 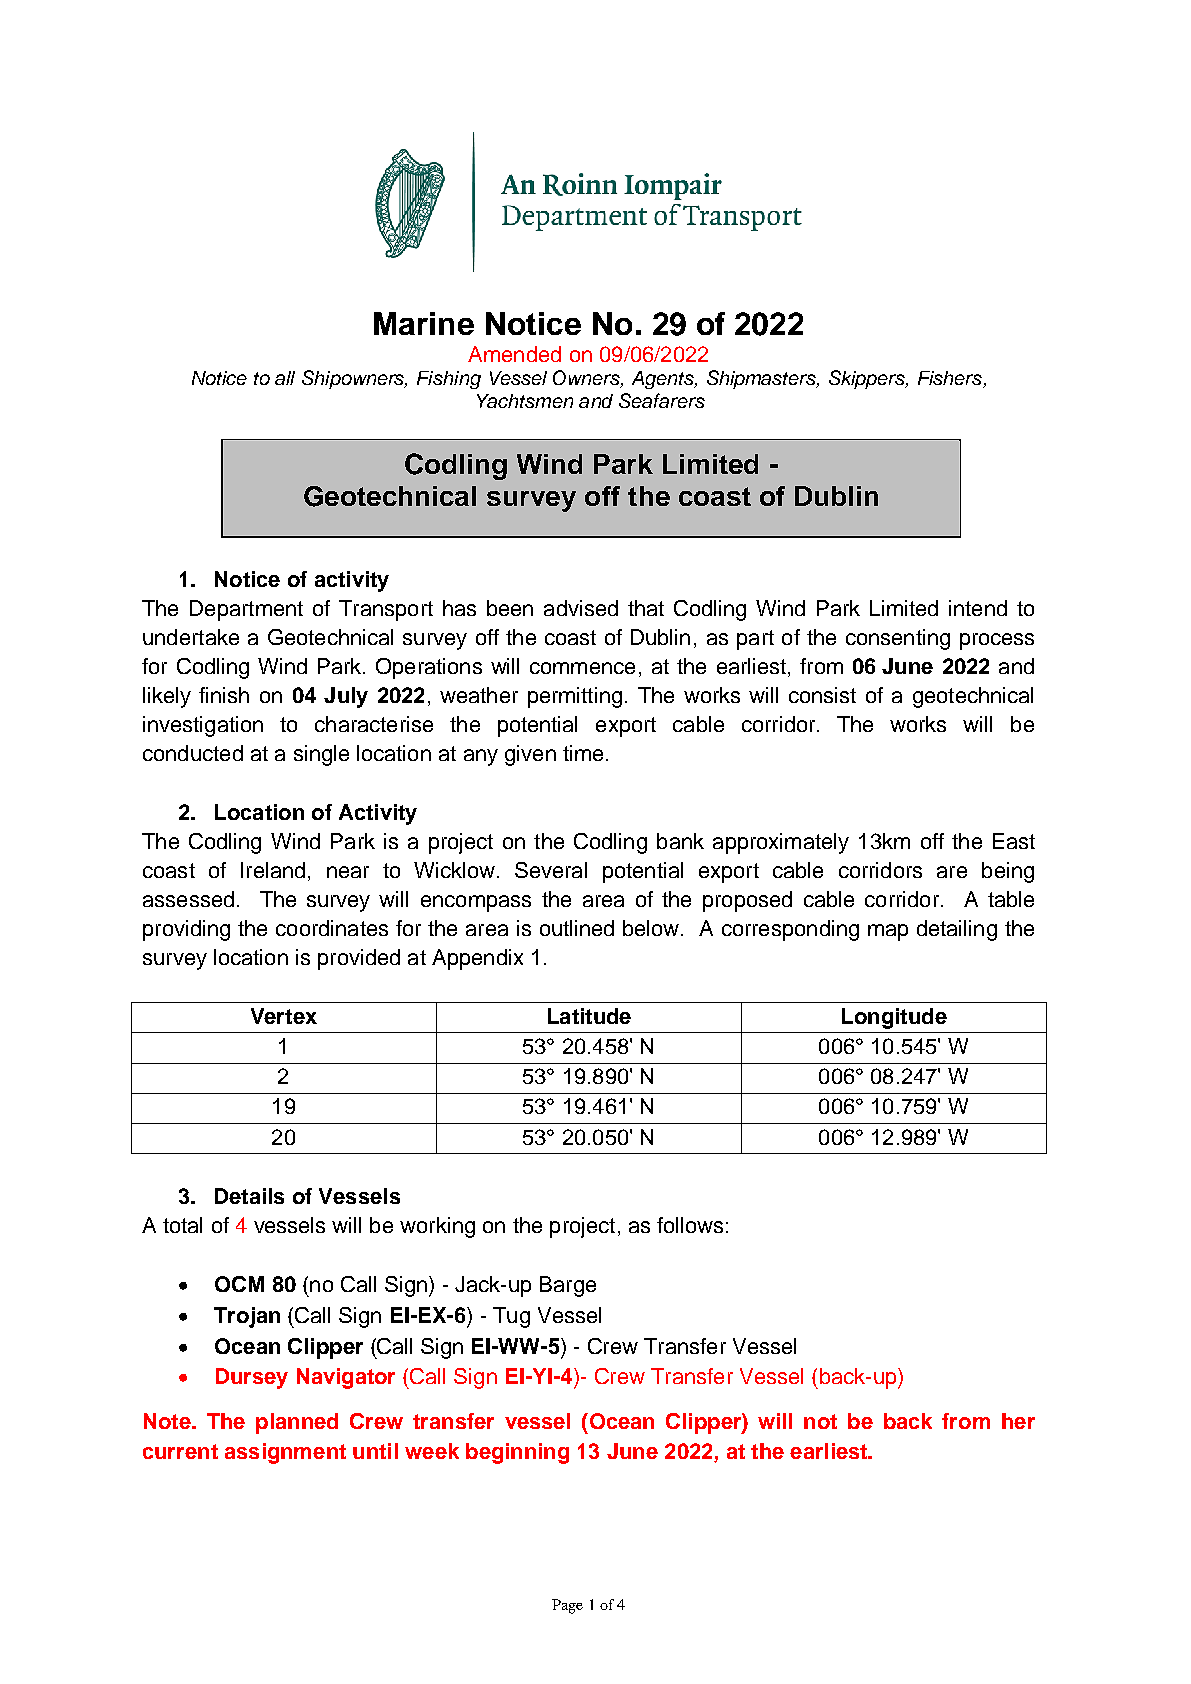 I want to click on current, so click(x=180, y=1451).
